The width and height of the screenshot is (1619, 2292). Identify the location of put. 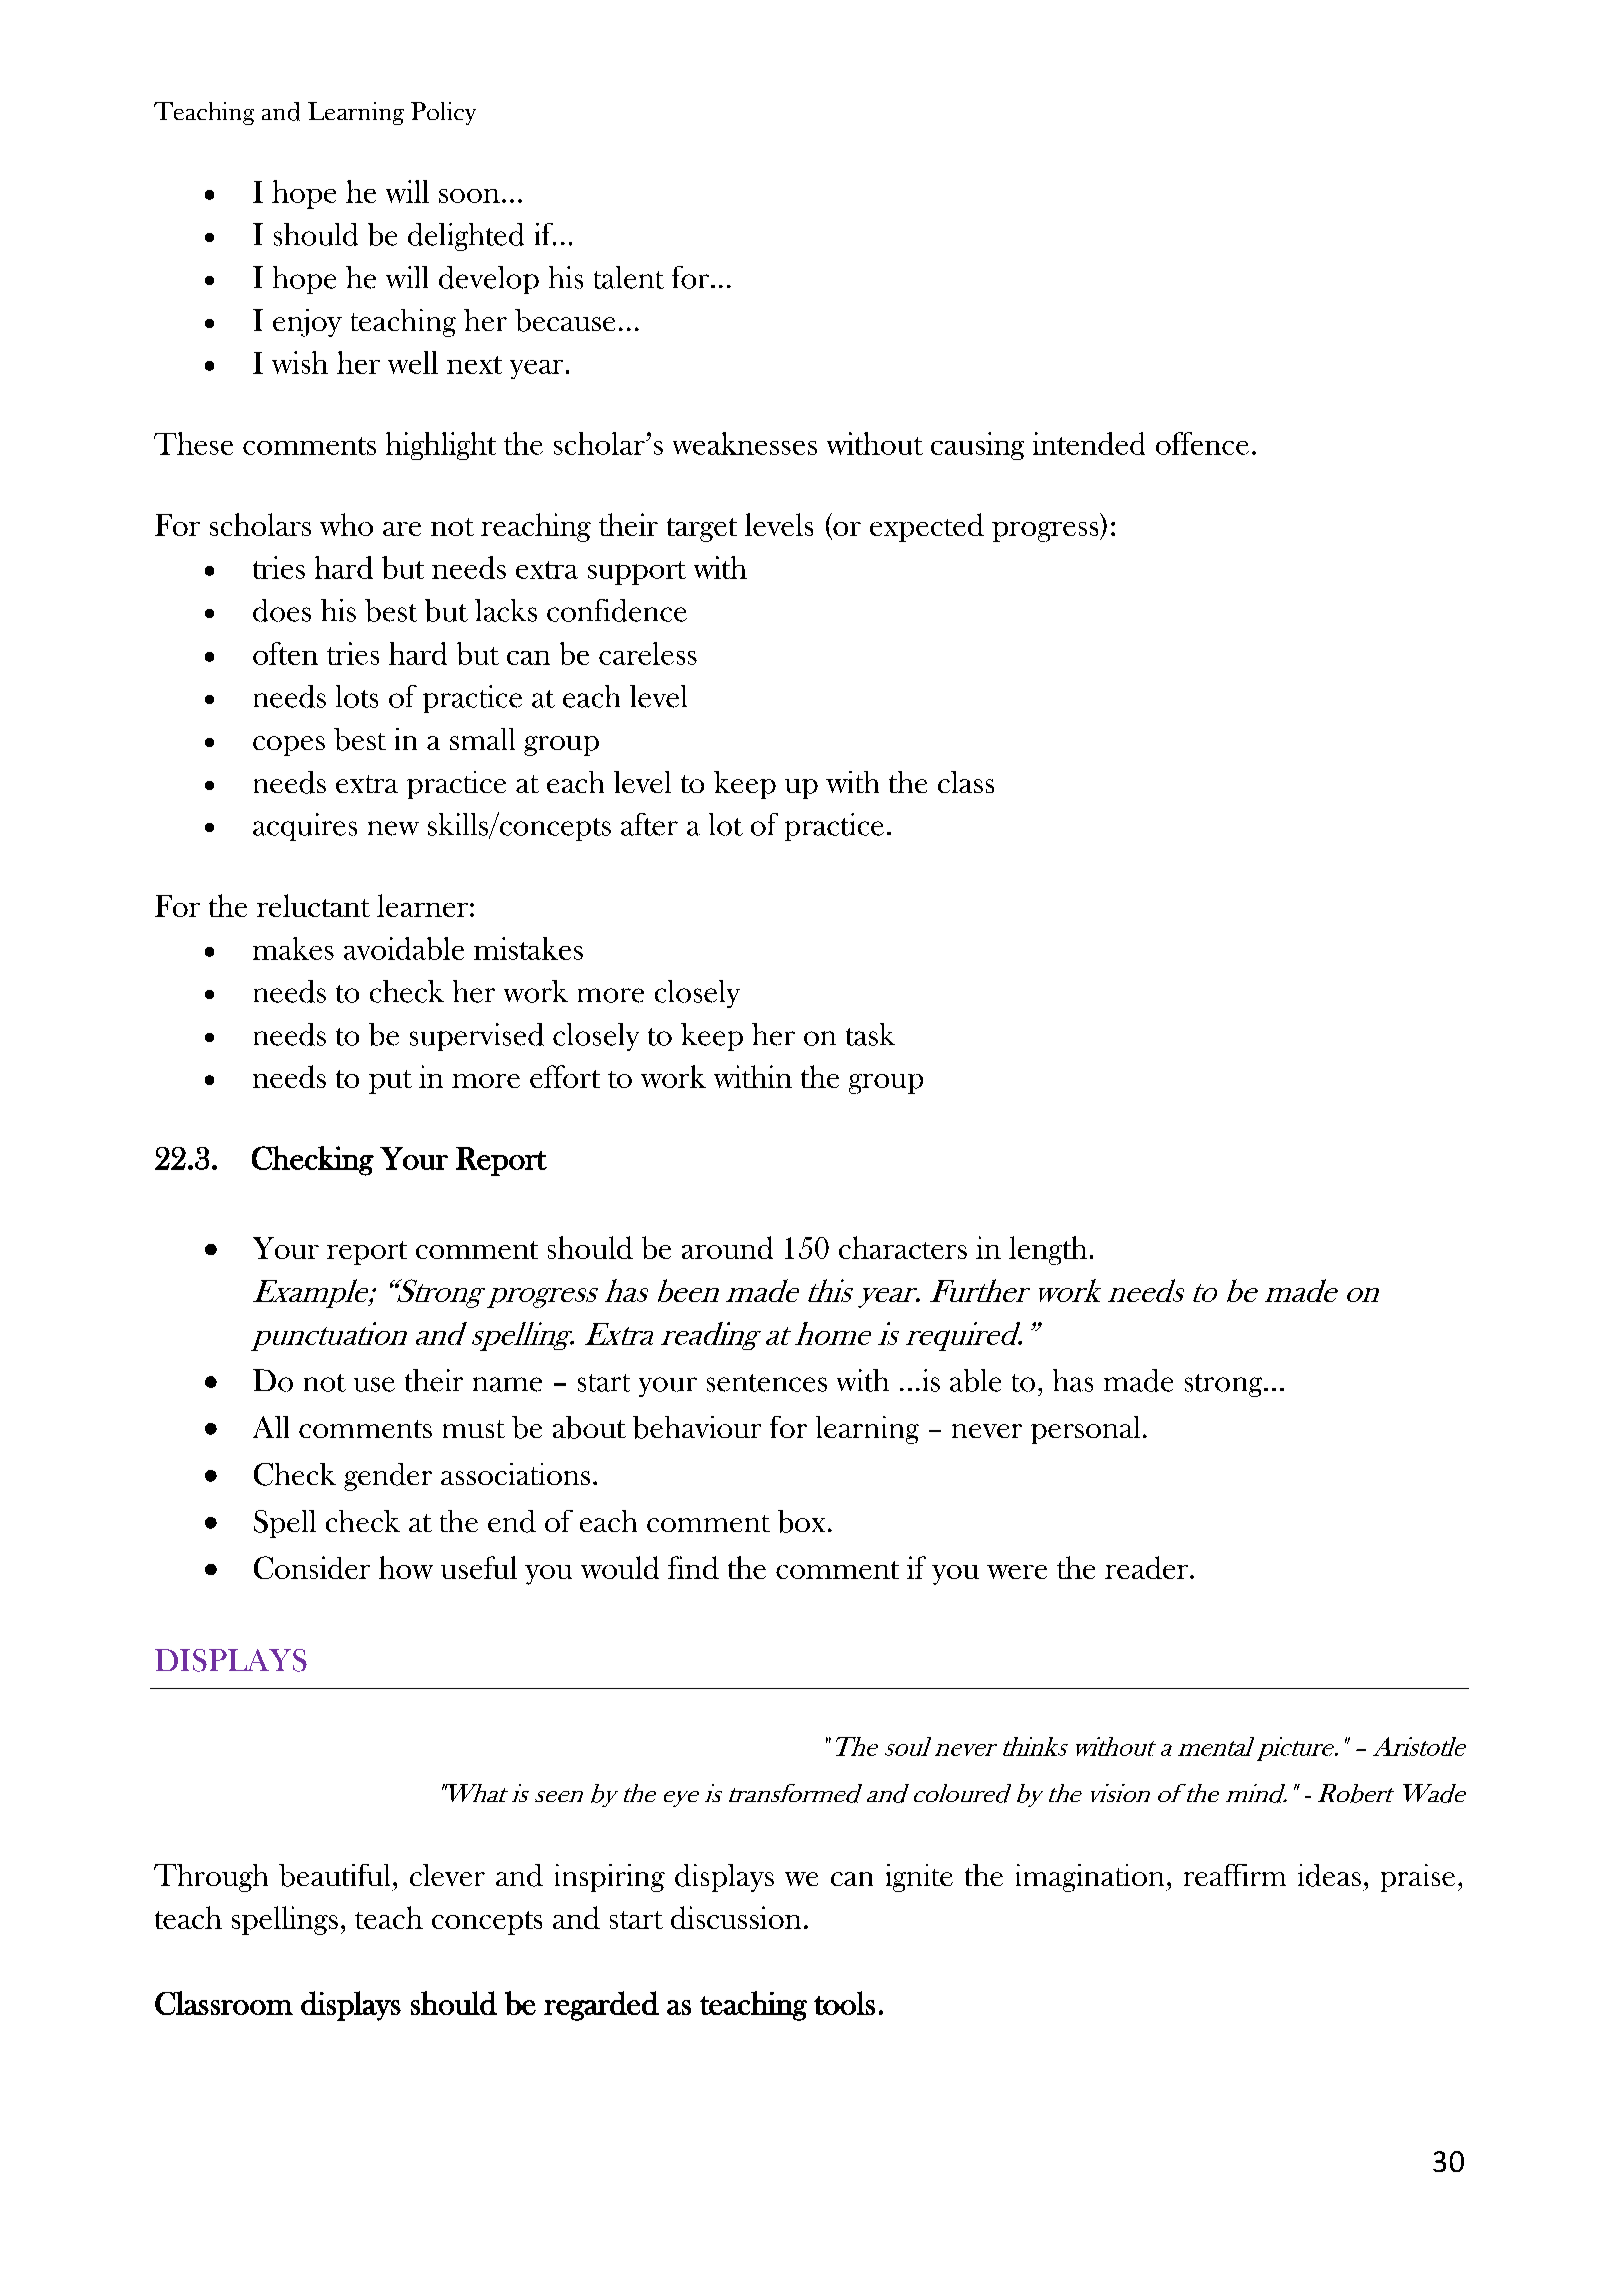
(390, 1082).
